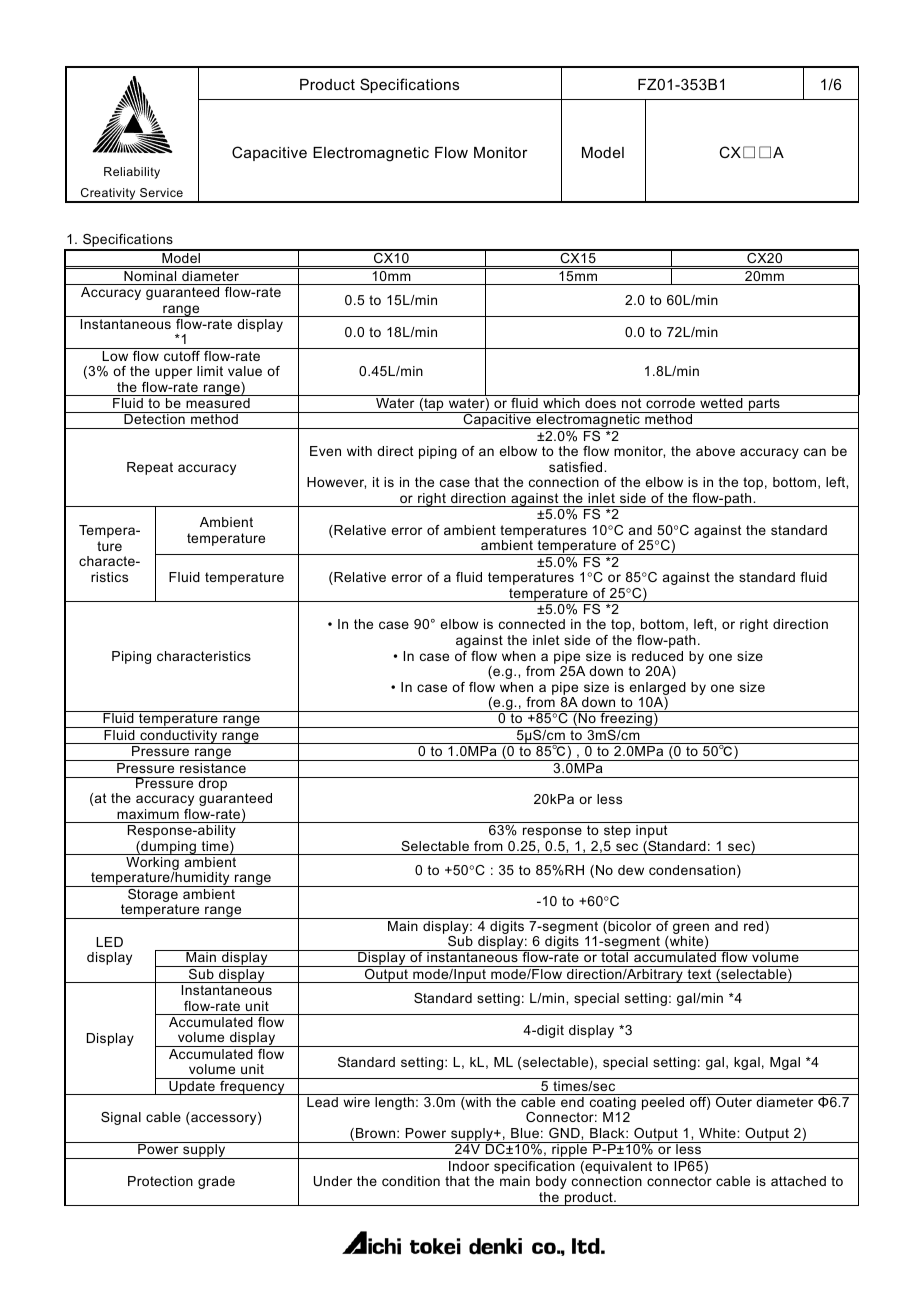  I want to click on parts, so click(764, 405).
